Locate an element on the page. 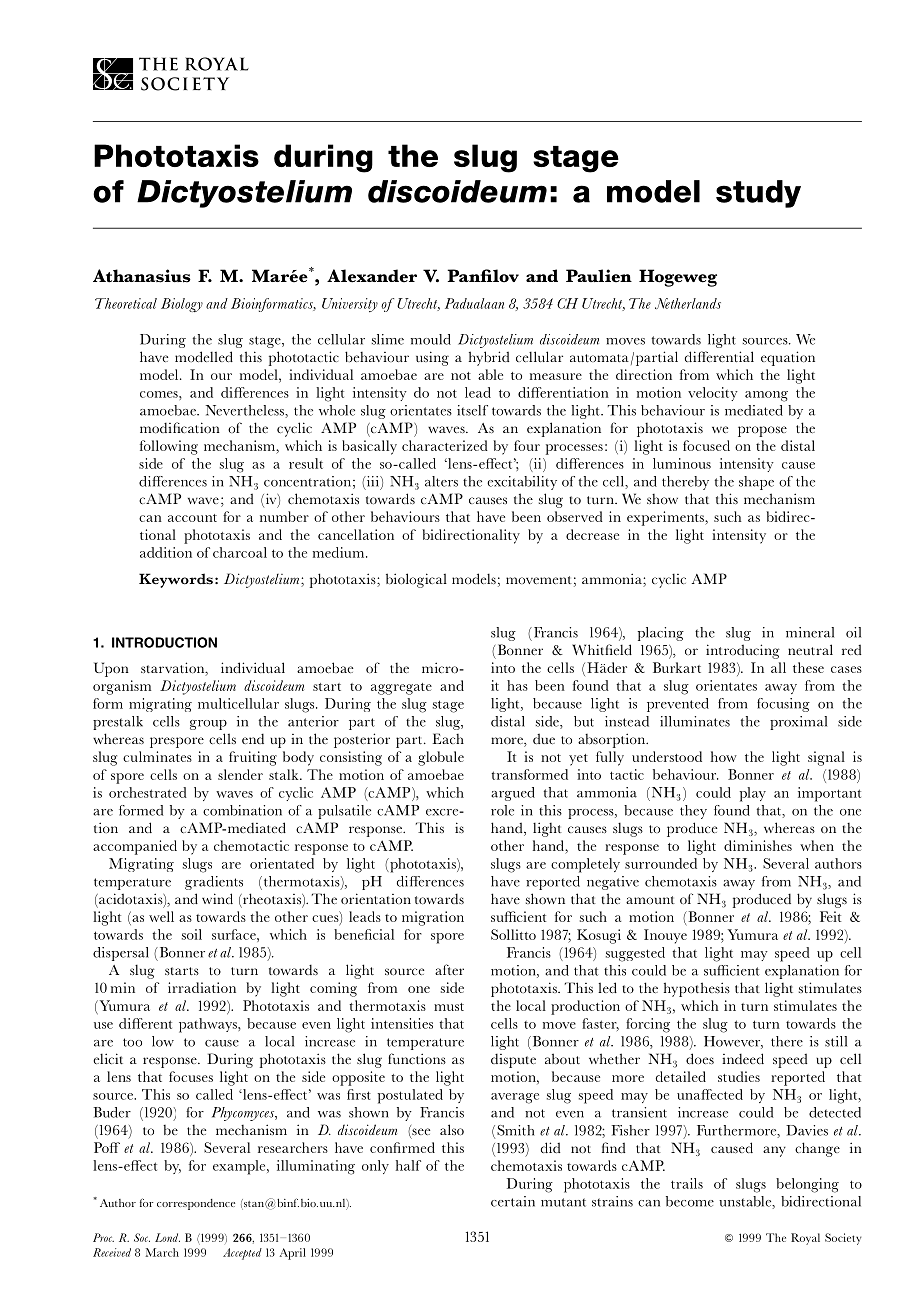  Athanasius is located at coordinates (142, 276).
